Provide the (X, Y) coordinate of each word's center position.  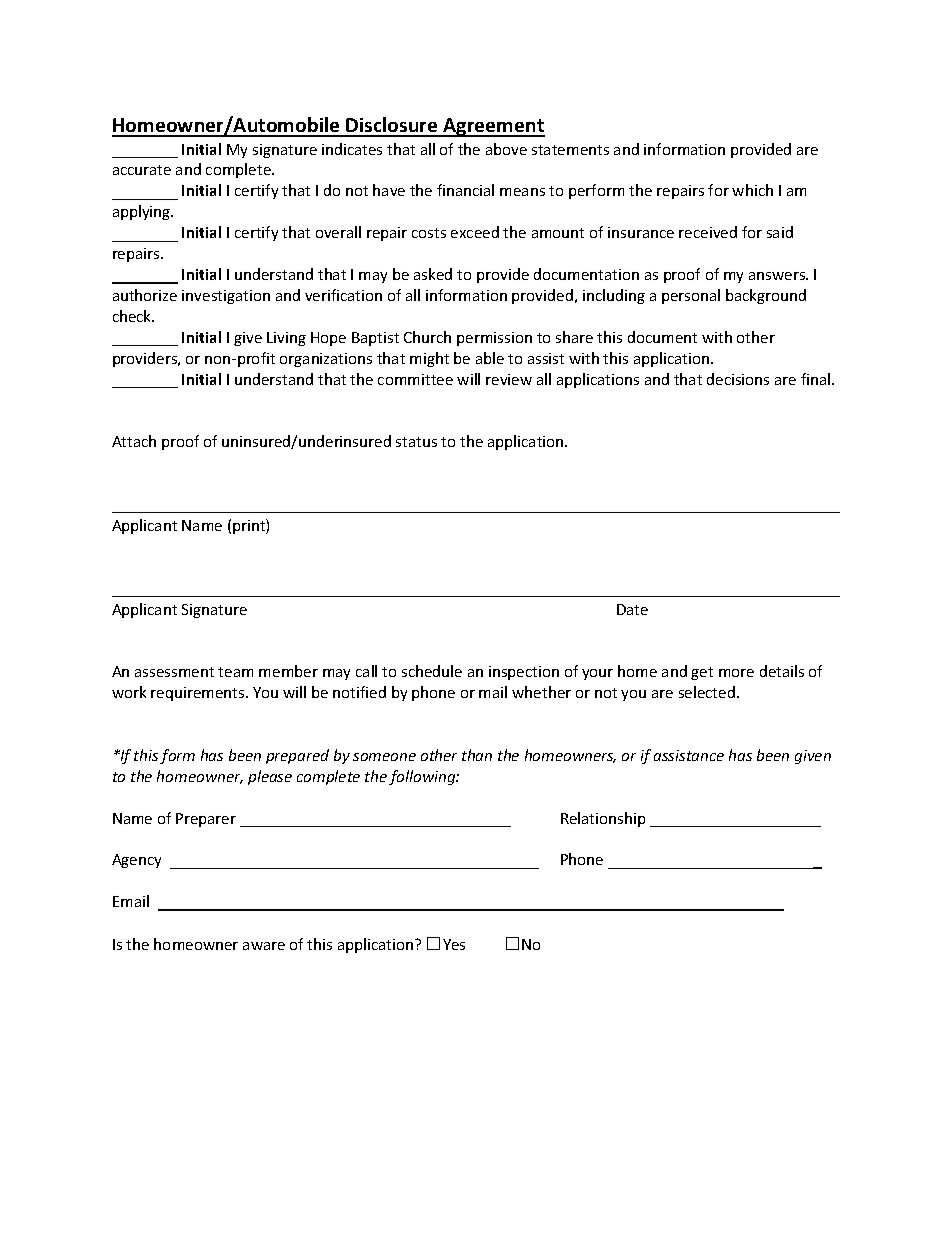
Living (286, 339)
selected (707, 692)
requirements (199, 694)
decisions (738, 379)
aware (264, 946)
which (752, 190)
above (506, 149)
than (477, 755)
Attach (134, 441)
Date (632, 609)
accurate (142, 170)
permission (494, 339)
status (416, 442)
